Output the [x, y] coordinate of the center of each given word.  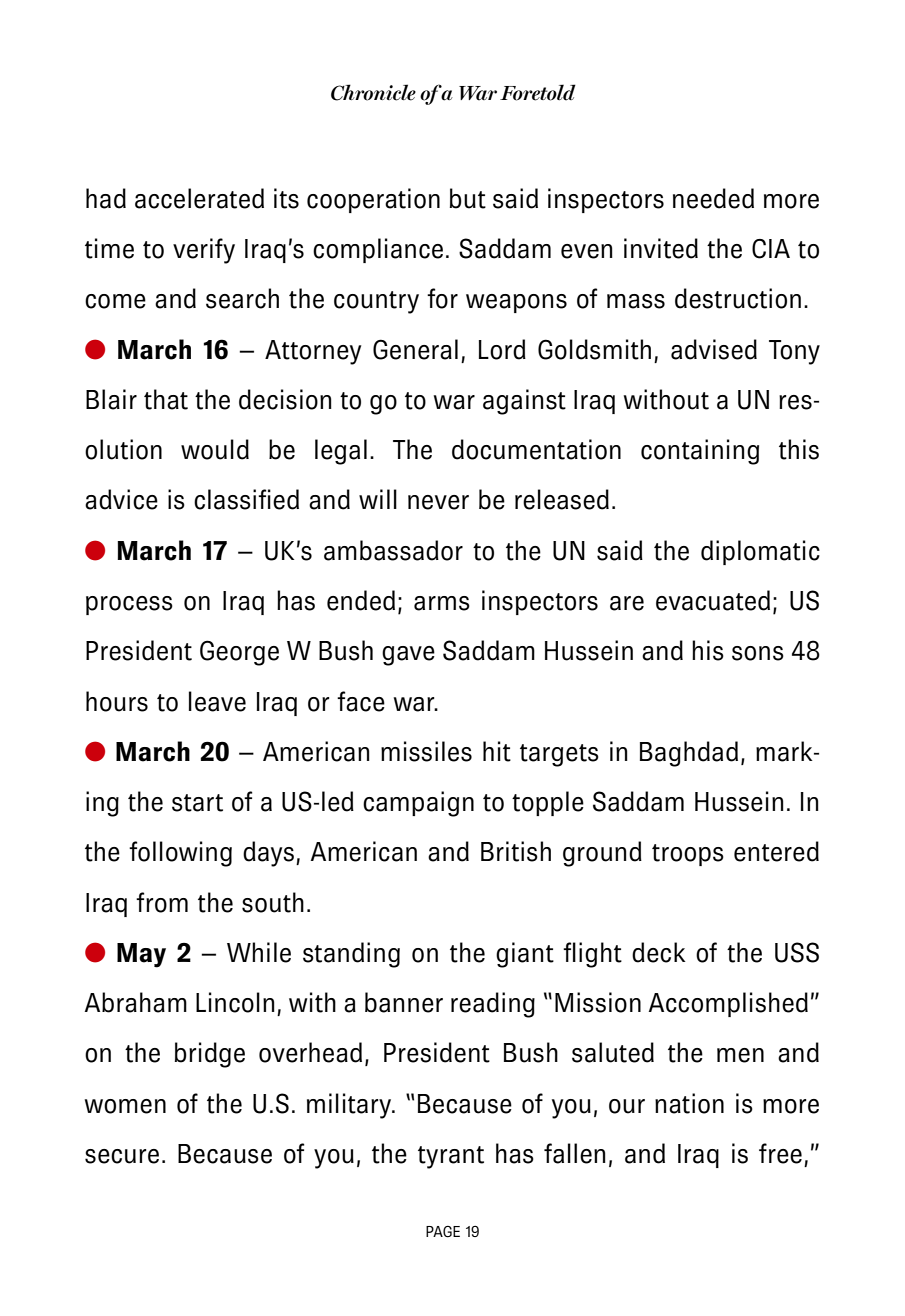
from [162, 902]
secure [122, 1156]
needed [713, 198]
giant [525, 955]
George [239, 653]
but [468, 198]
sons [758, 653]
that [166, 399]
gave [408, 656]
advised [714, 349]
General [415, 349]
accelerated [199, 198]
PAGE [443, 1232]
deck [659, 952]
